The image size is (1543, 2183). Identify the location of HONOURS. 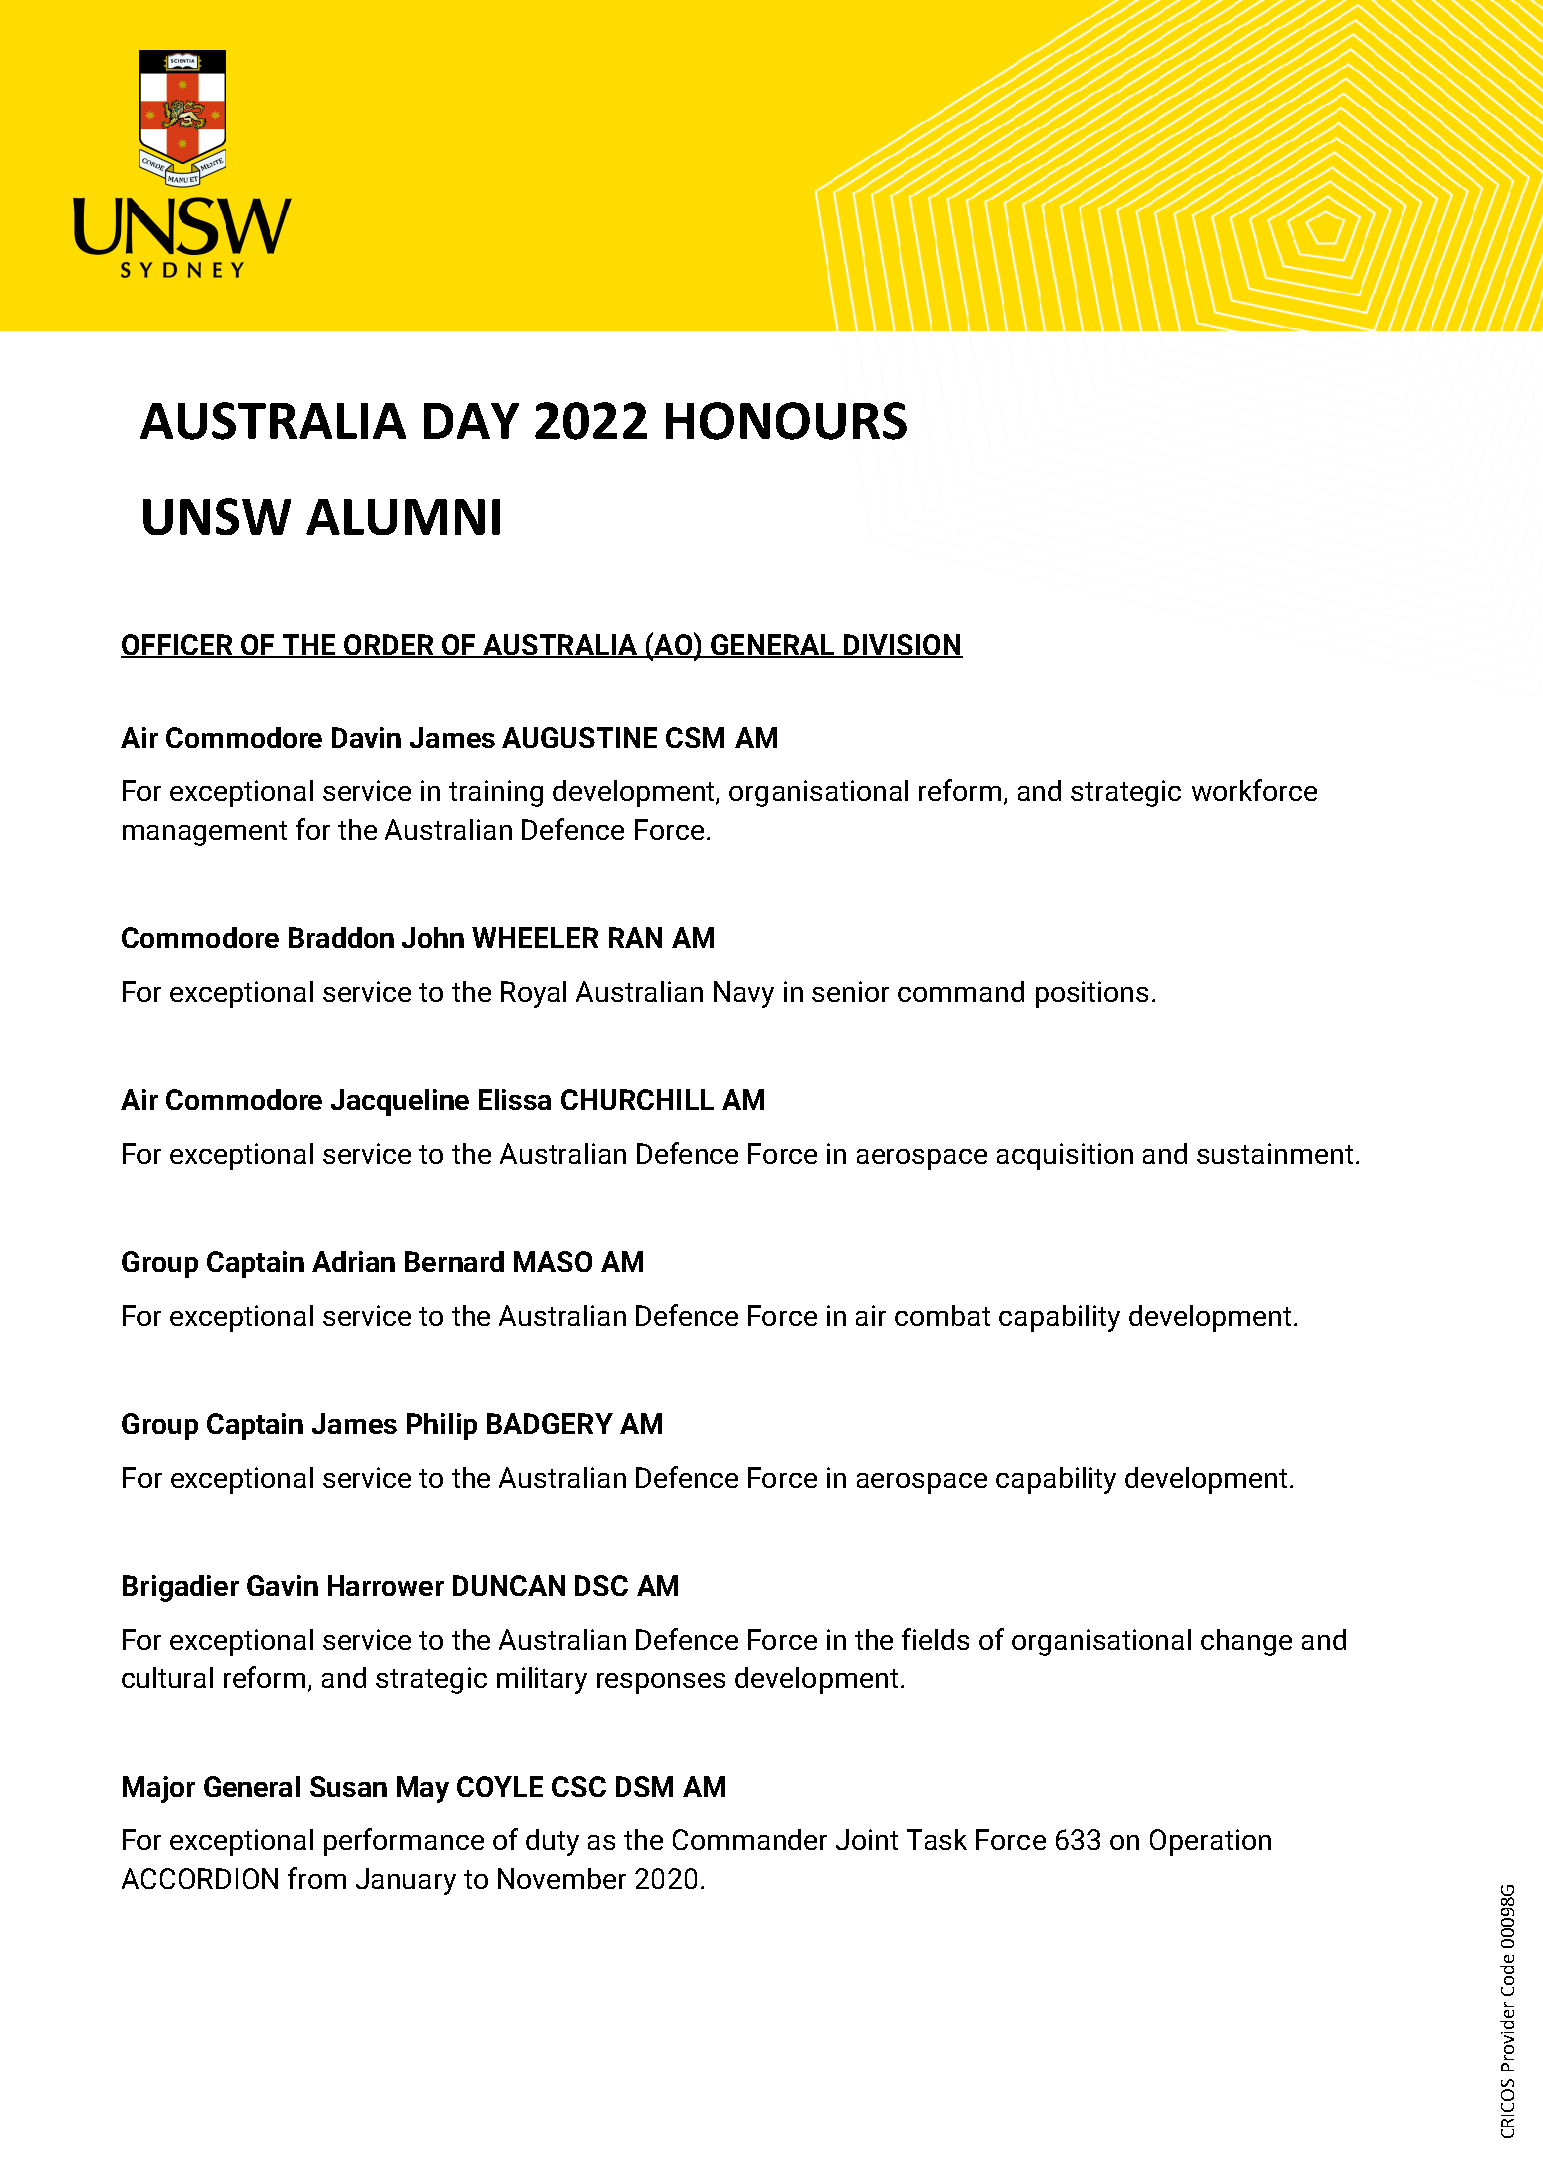
(786, 421).
